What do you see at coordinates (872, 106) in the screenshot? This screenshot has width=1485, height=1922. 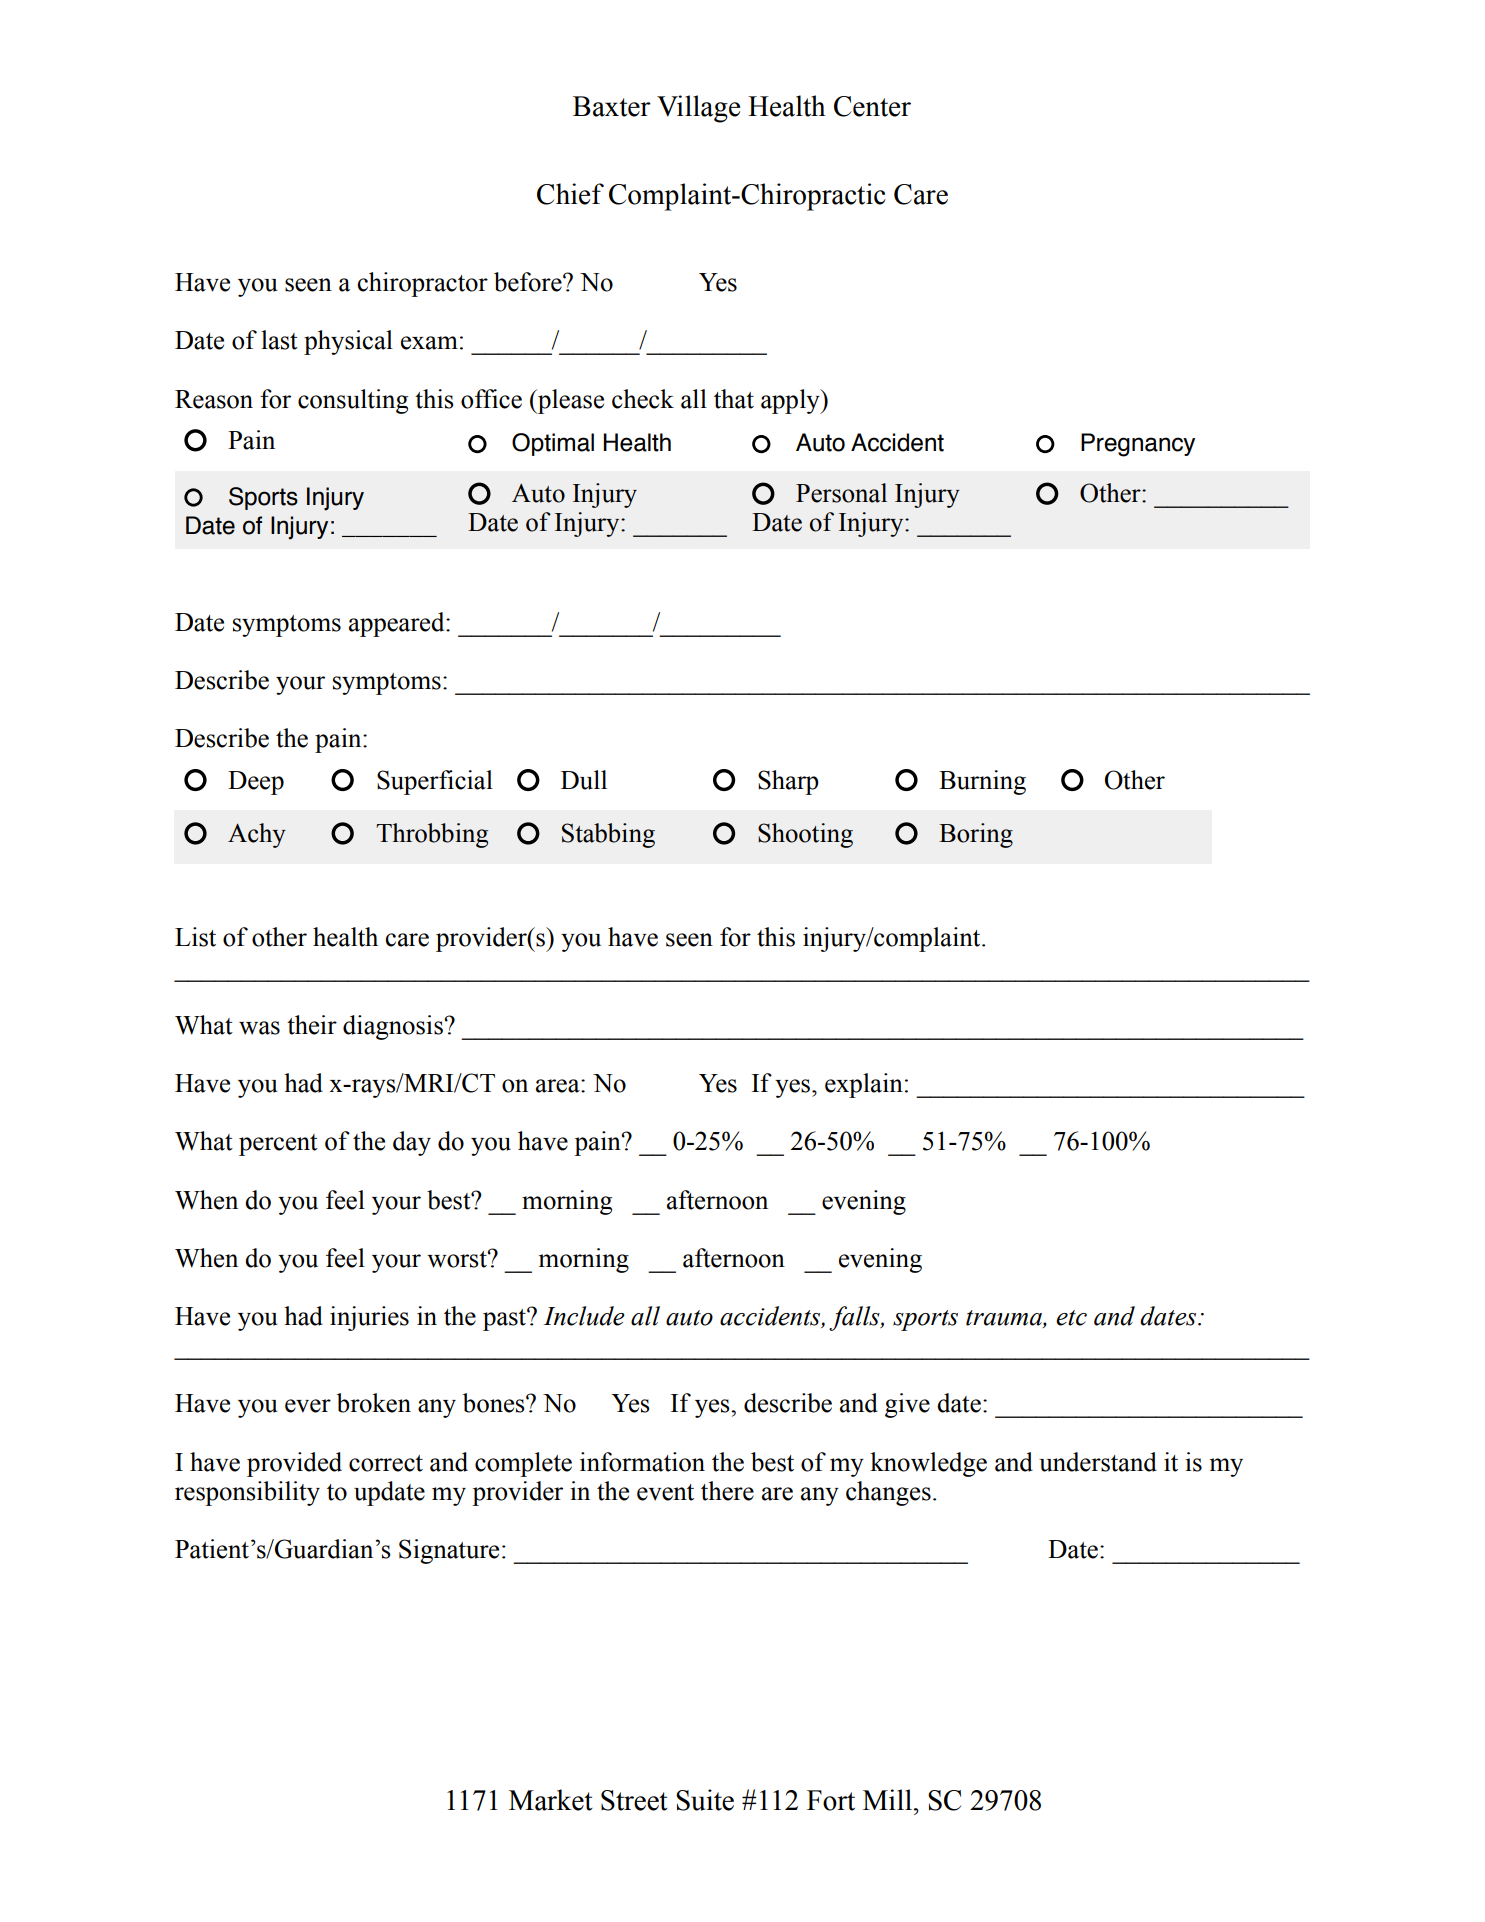 I see `Center` at bounding box center [872, 106].
